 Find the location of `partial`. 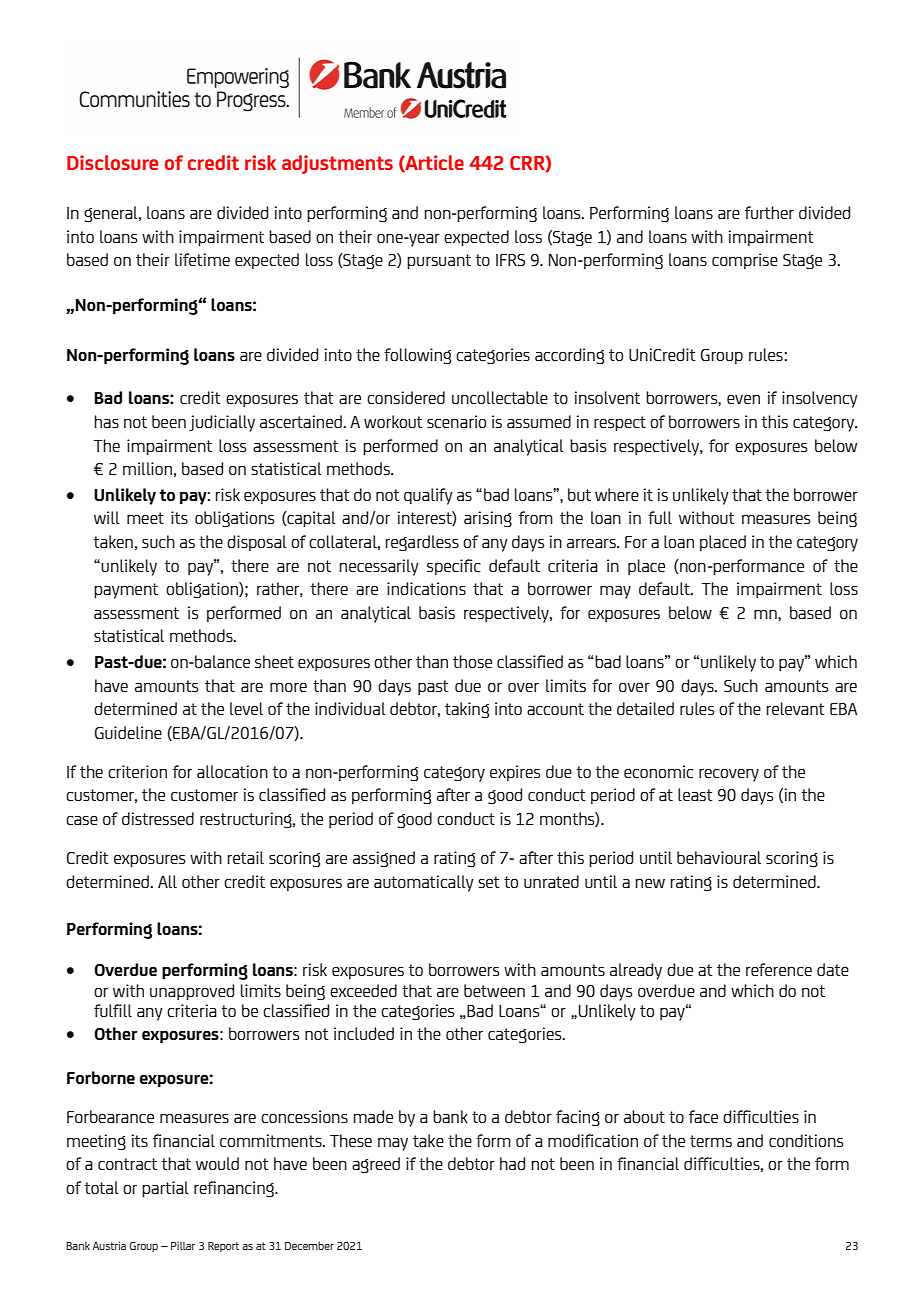

partial is located at coordinates (165, 1189).
